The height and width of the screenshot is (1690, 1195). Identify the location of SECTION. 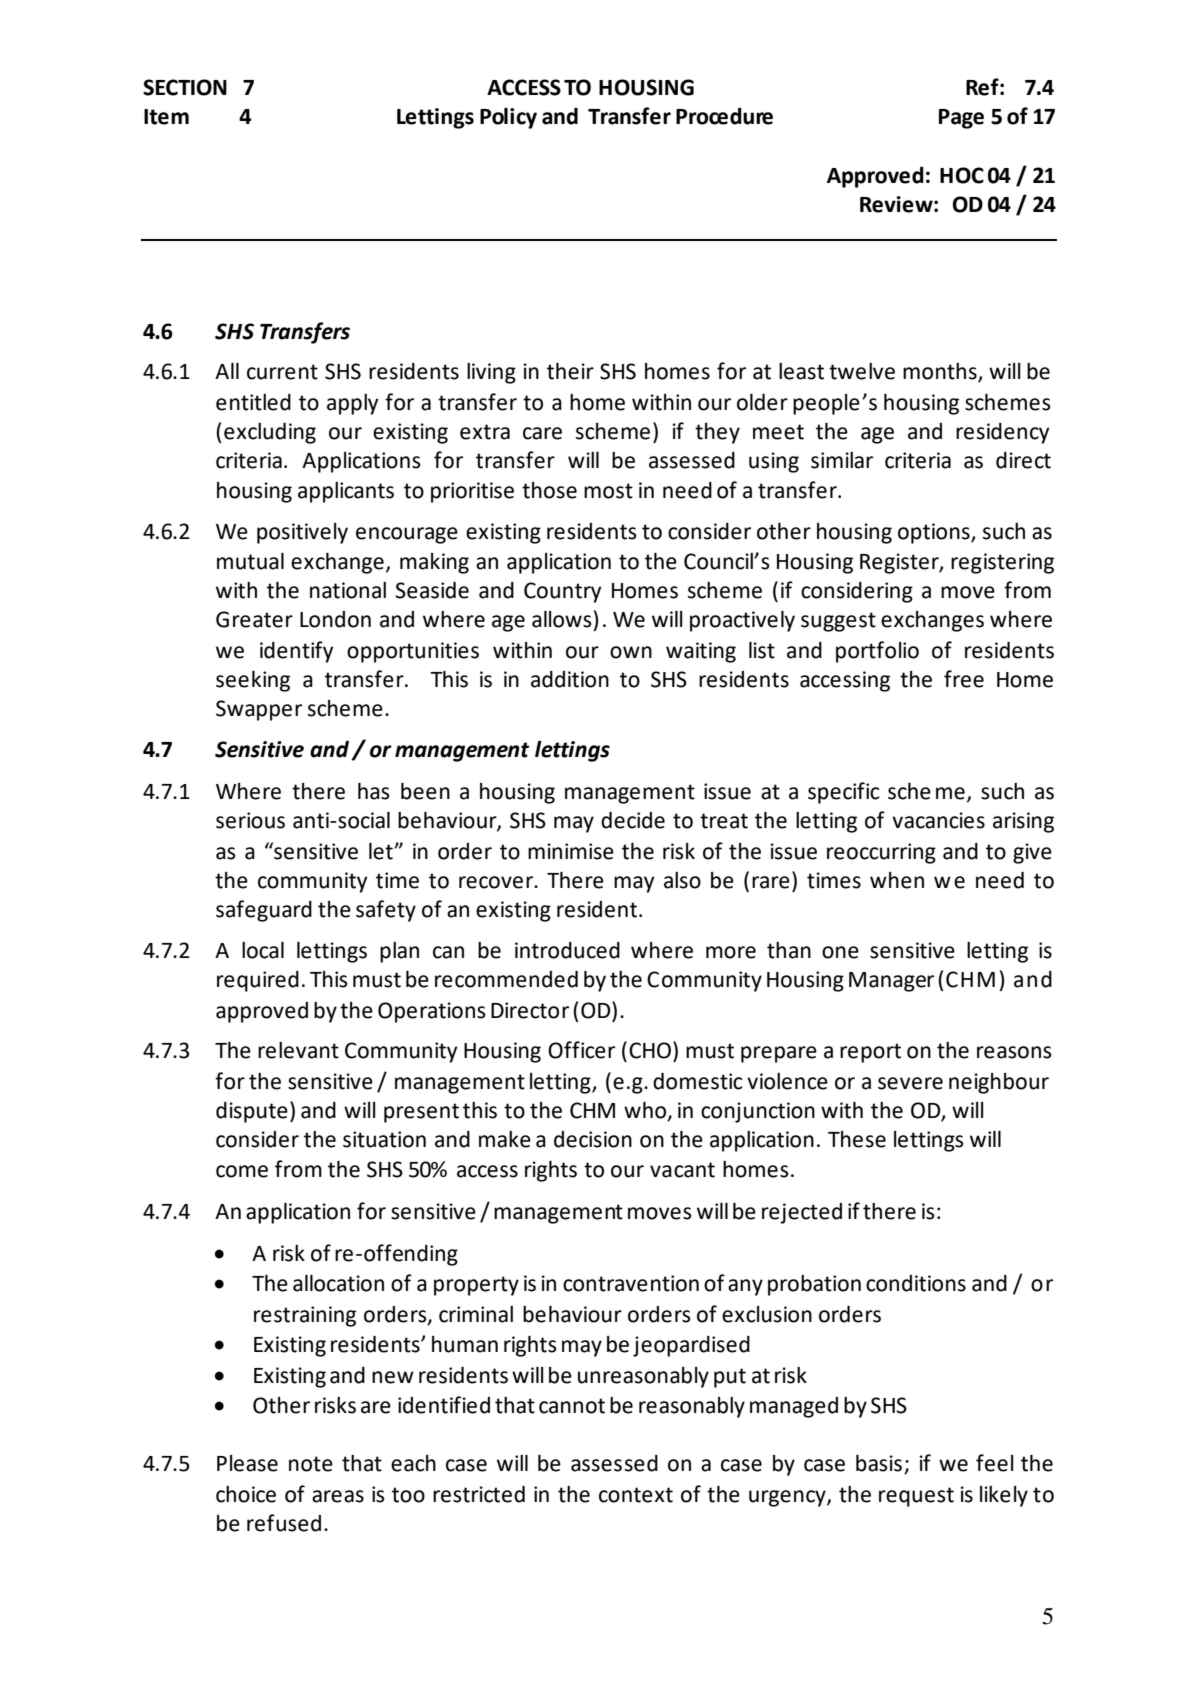
(185, 87).
